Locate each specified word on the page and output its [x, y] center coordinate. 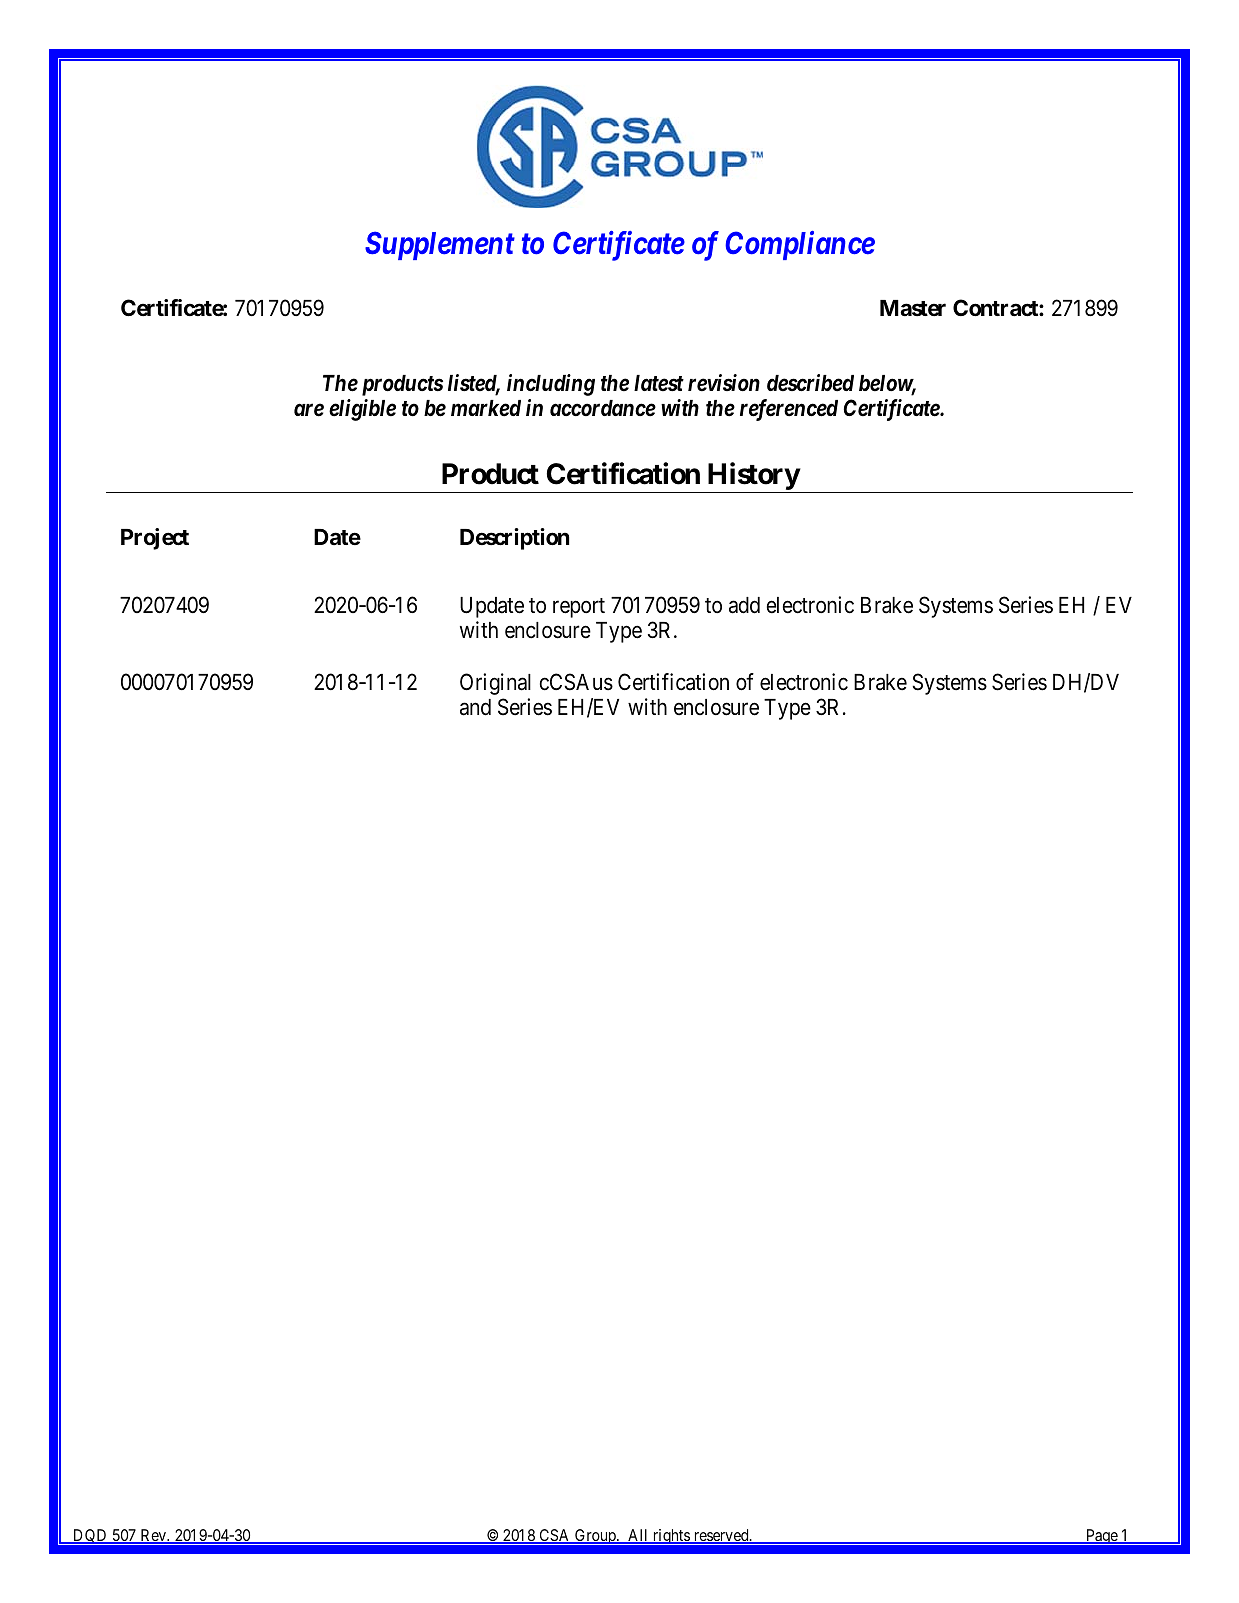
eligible [362, 410]
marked [486, 408]
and [475, 707]
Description [514, 539]
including [551, 385]
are [309, 410]
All [638, 1536]
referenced [789, 410]
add [744, 605]
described [810, 383]
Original [495, 684]
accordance [603, 408]
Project [155, 539]
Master [913, 308]
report [579, 608]
